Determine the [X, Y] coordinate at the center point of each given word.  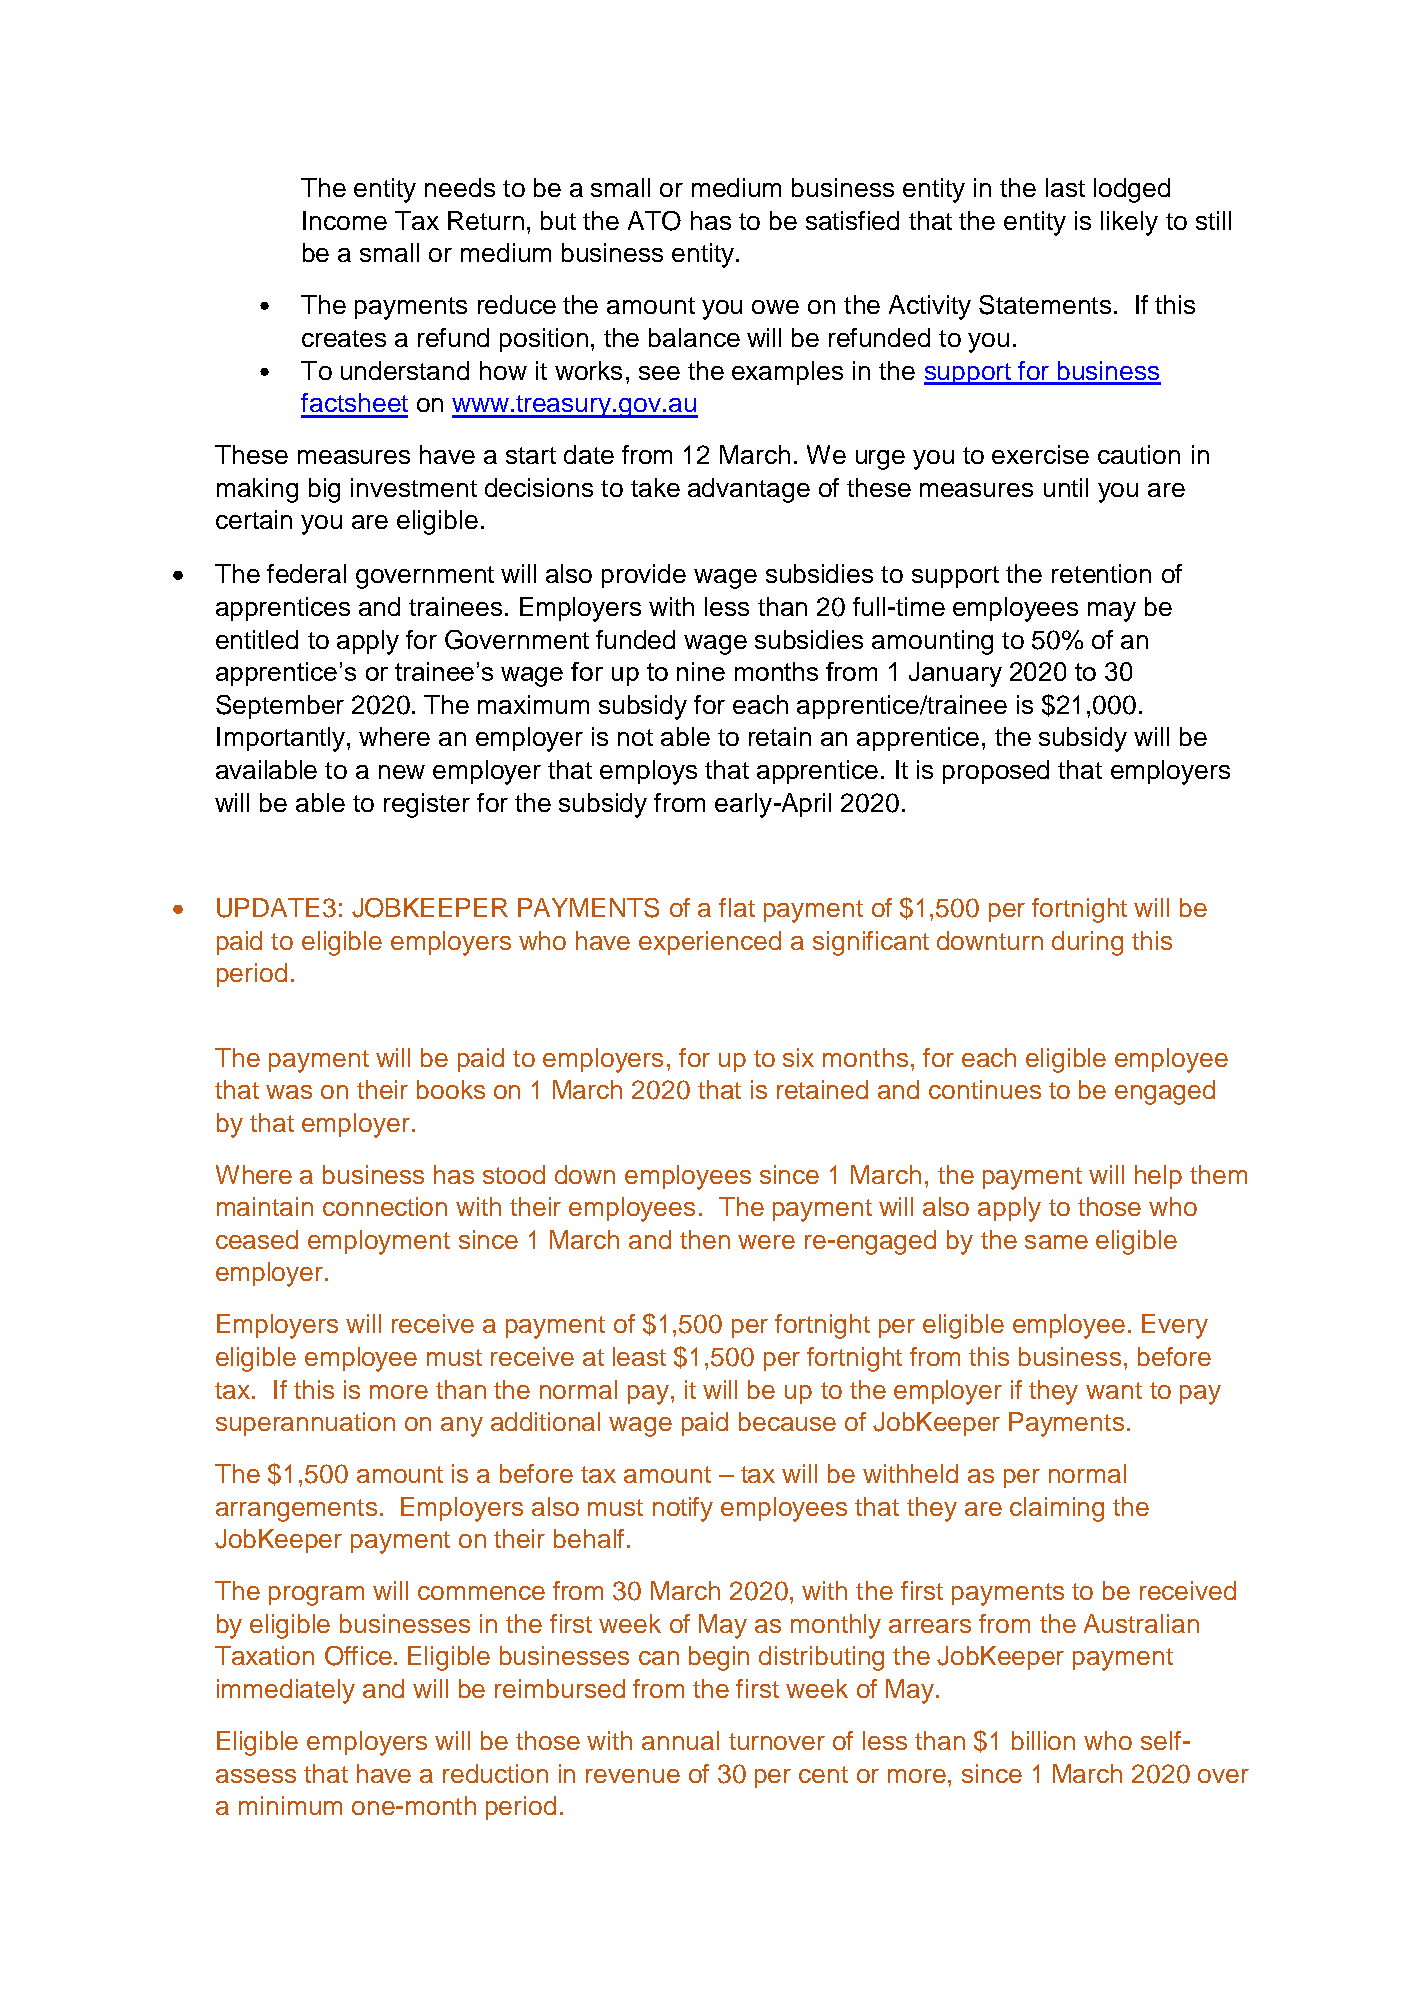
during [1087, 943]
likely [1129, 223]
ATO [654, 221]
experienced [710, 943]
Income [345, 220]
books [451, 1089]
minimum [290, 1805]
